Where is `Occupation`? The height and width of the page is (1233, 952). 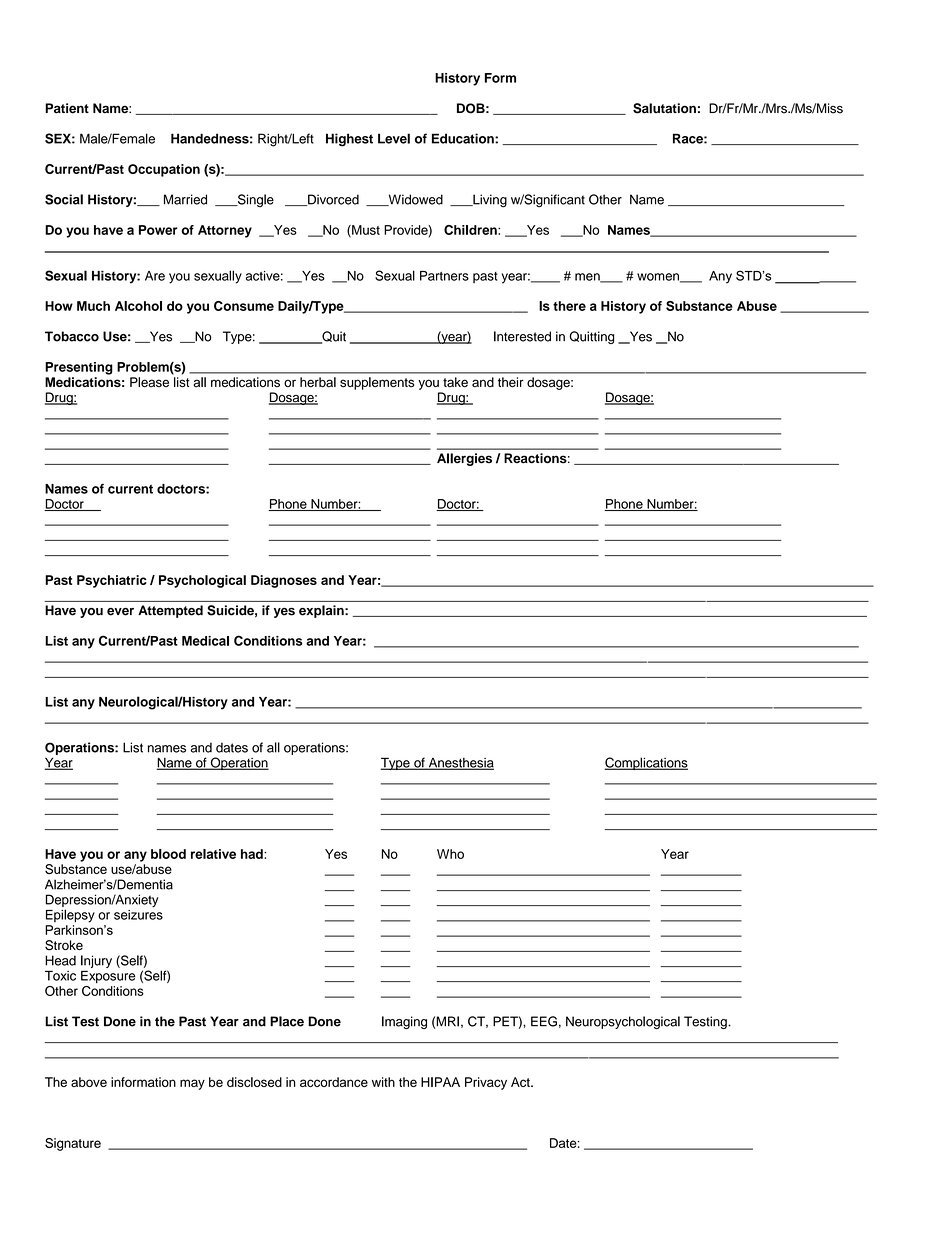 Occupation is located at coordinates (164, 170).
